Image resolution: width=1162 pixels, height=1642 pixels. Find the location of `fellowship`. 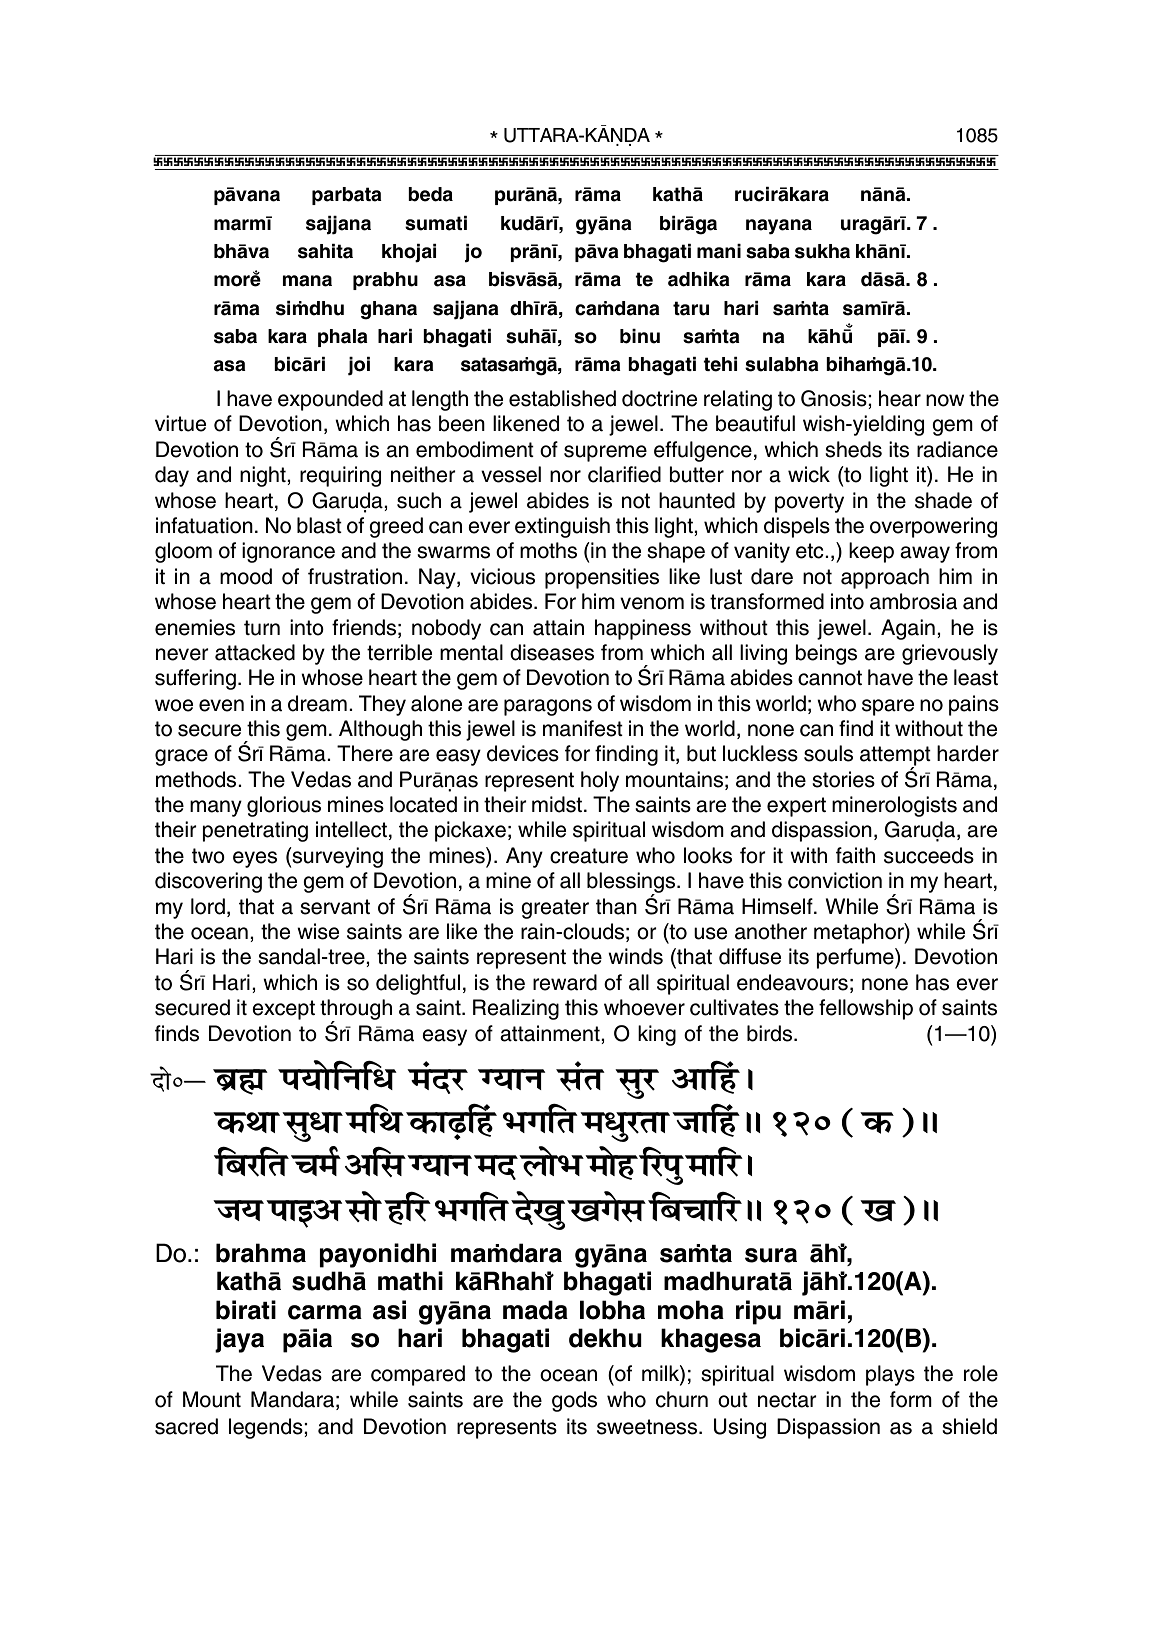

fellowship is located at coordinates (866, 1009).
